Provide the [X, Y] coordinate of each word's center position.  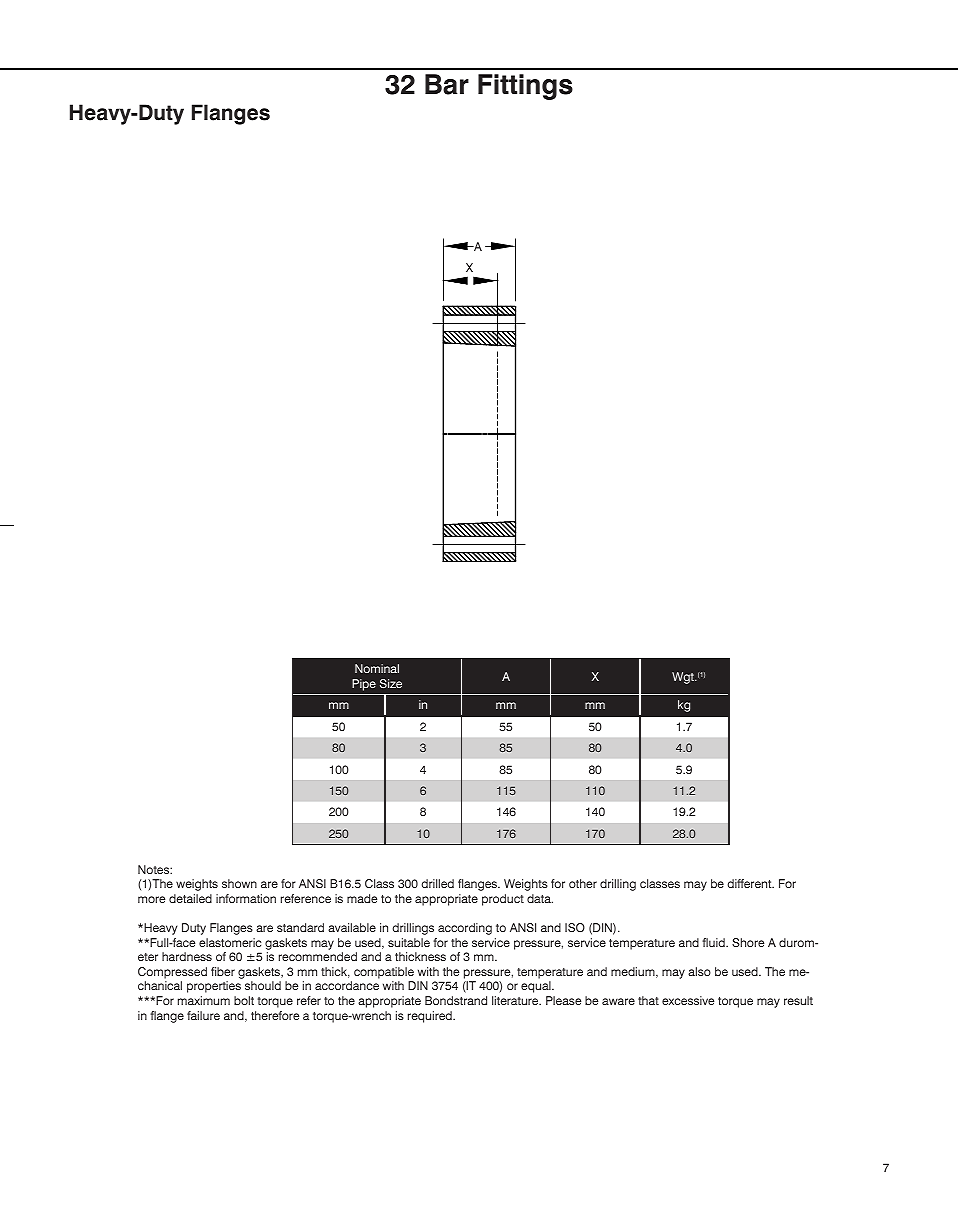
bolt [244, 1000]
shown [239, 883]
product [503, 900]
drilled [438, 883]
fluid [714, 942]
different [751, 883]
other [583, 883]
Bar [447, 84]
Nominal [377, 668]
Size [391, 683]
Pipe [364, 685]
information [246, 898]
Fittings [525, 87]
